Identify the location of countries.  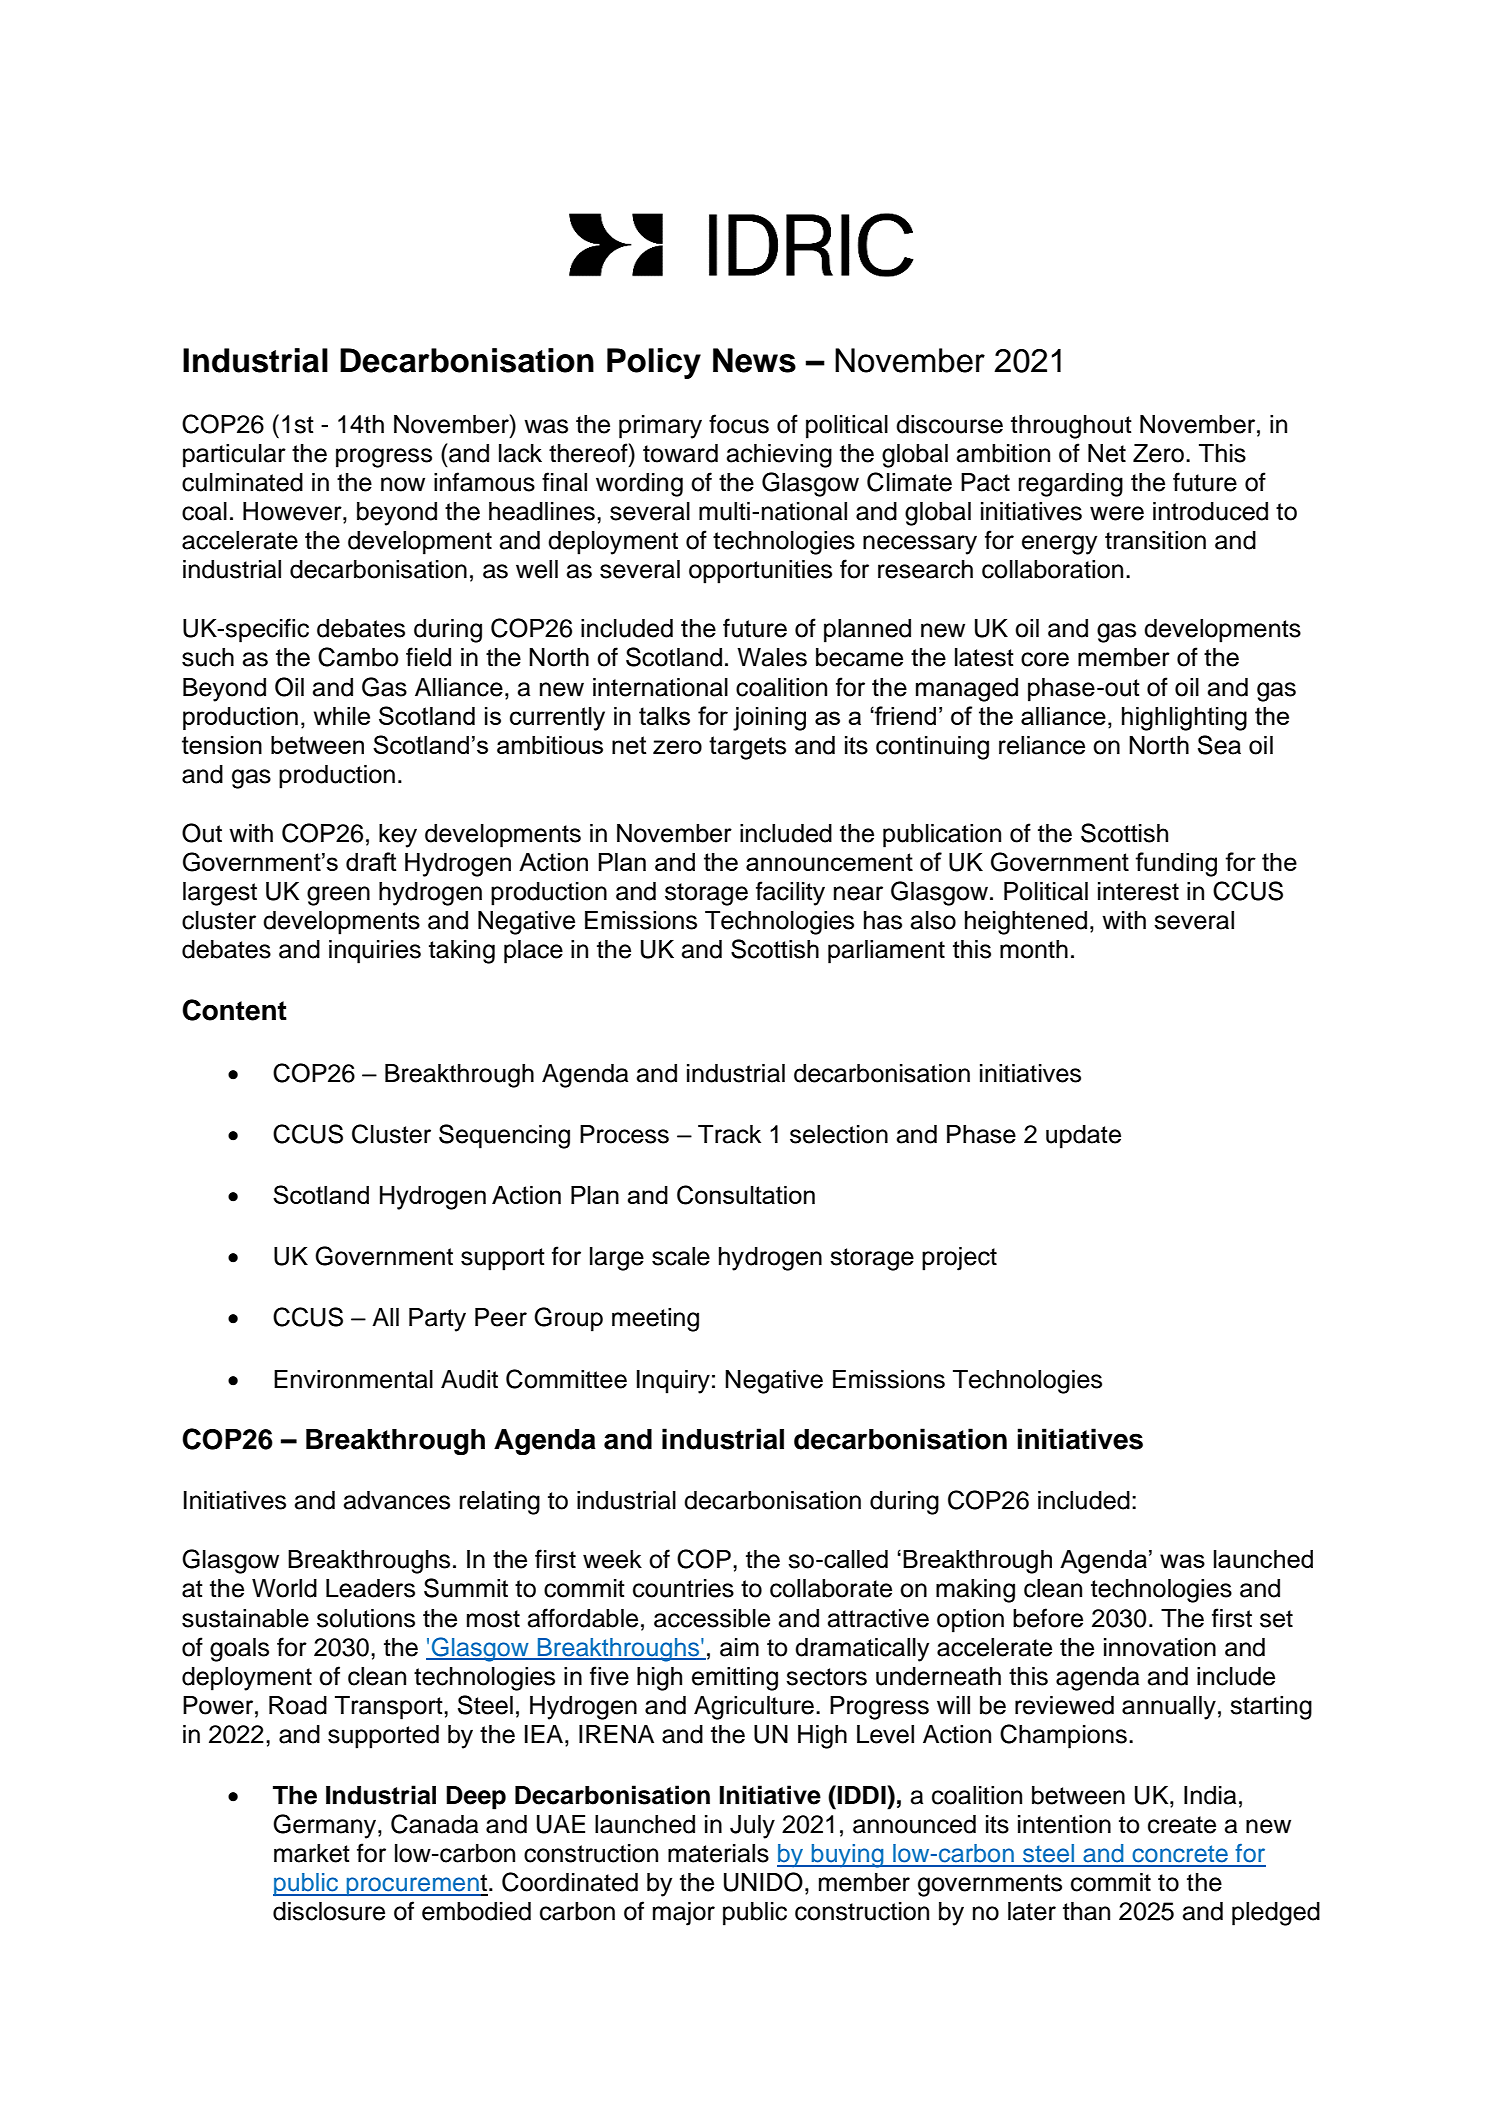
(683, 1588).
